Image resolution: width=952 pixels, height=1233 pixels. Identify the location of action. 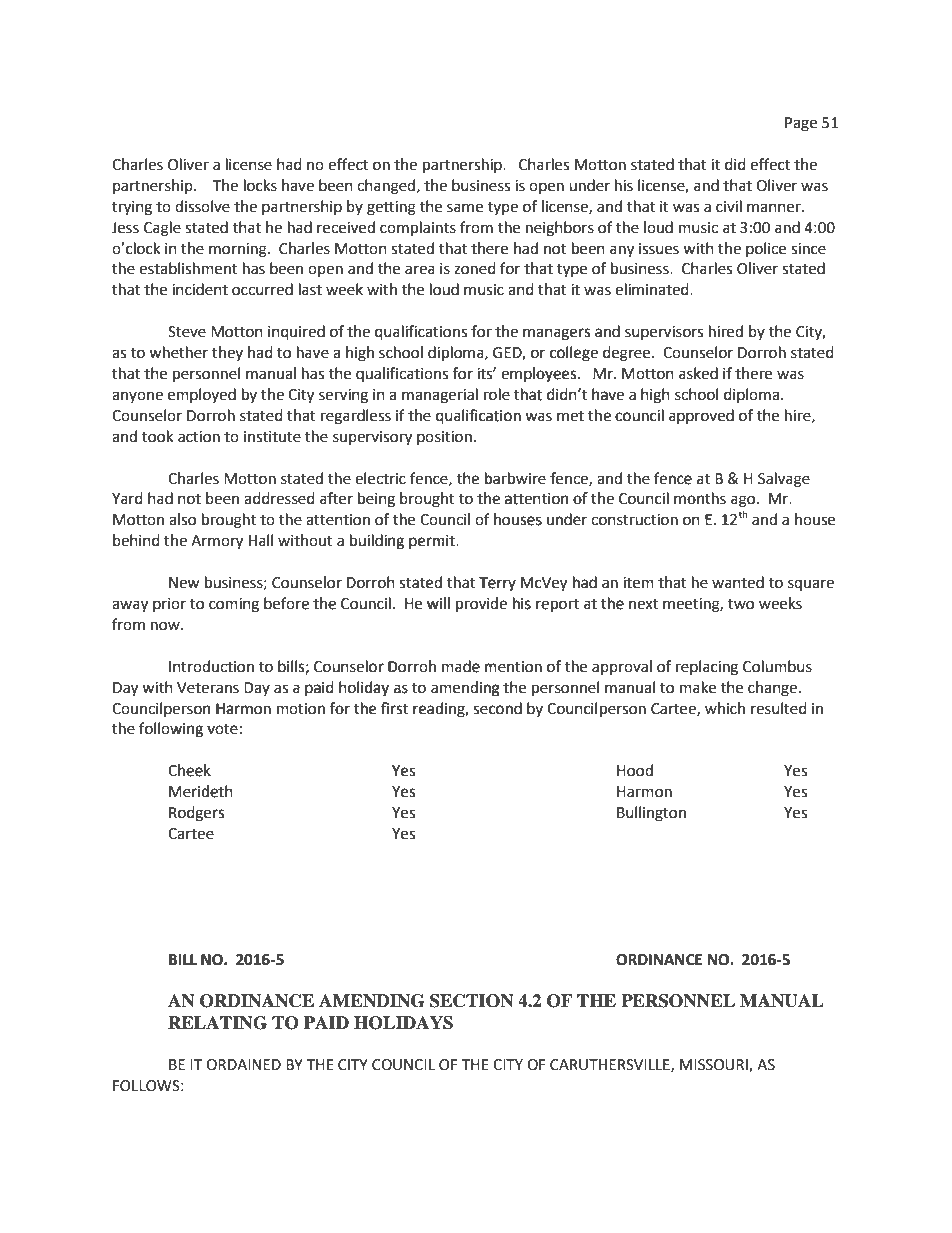
(199, 437).
